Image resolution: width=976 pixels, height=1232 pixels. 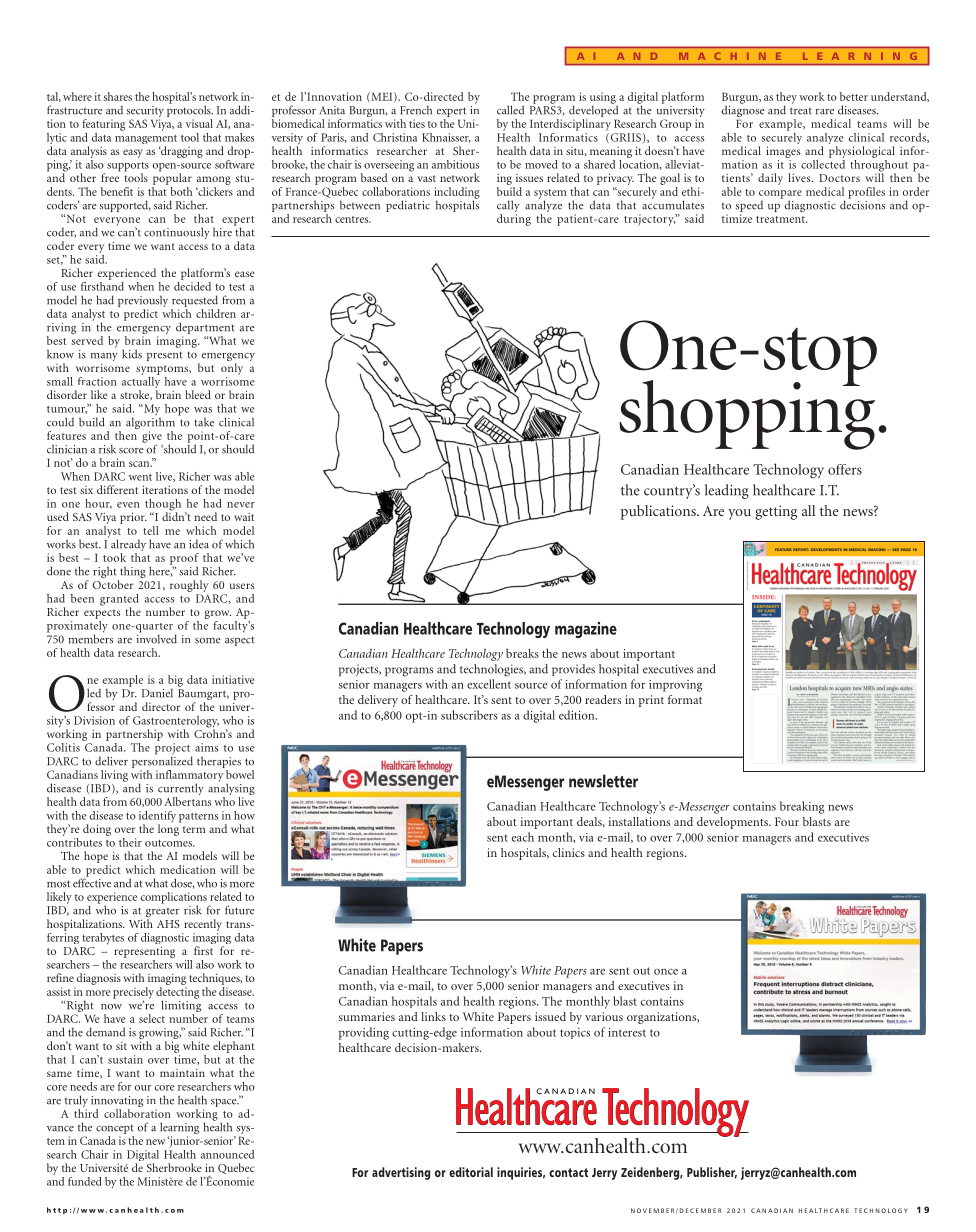 What do you see at coordinates (510, 110) in the screenshot?
I see `called` at bounding box center [510, 110].
